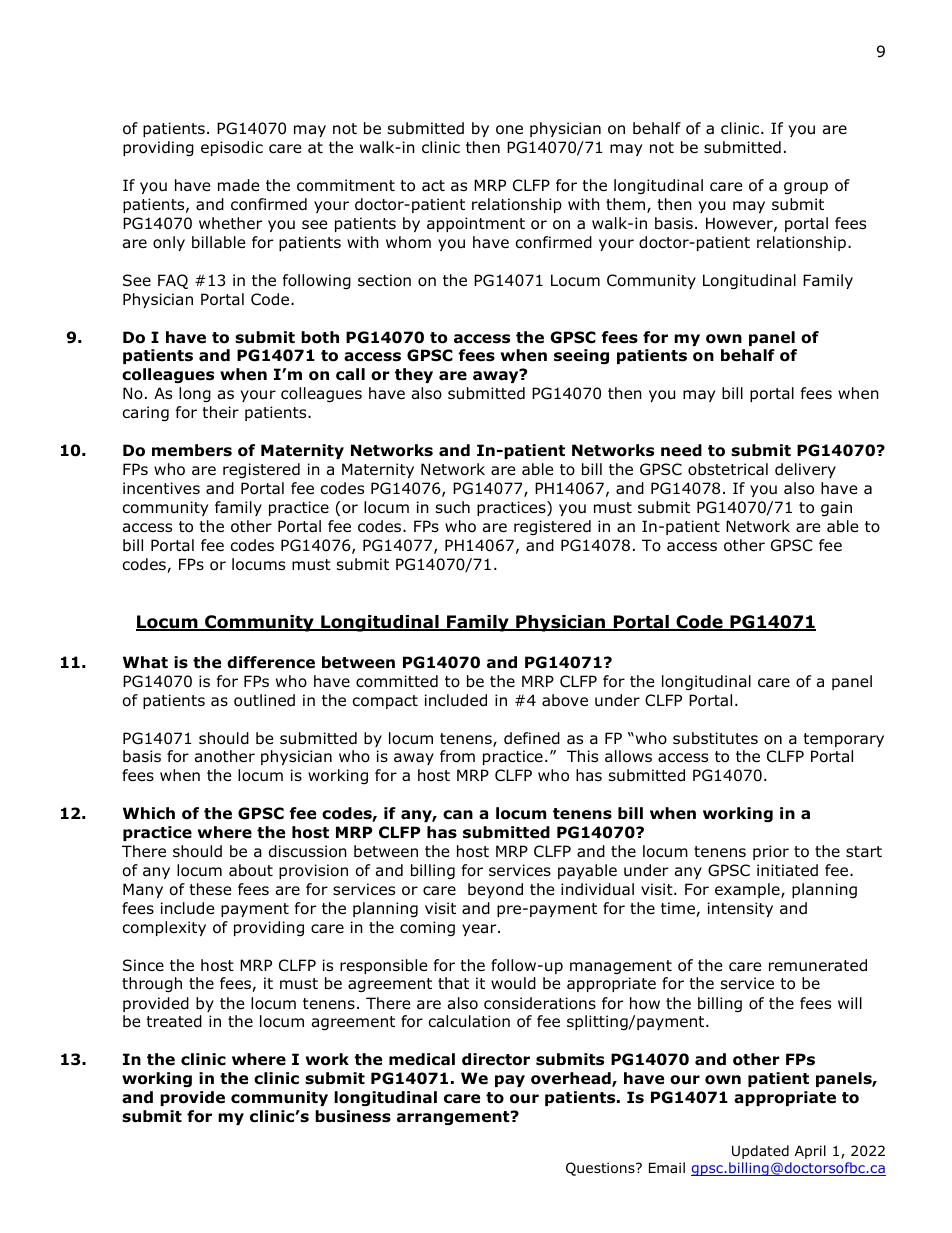  Describe the element at coordinates (453, 507) in the screenshot. I see `such` at that location.
